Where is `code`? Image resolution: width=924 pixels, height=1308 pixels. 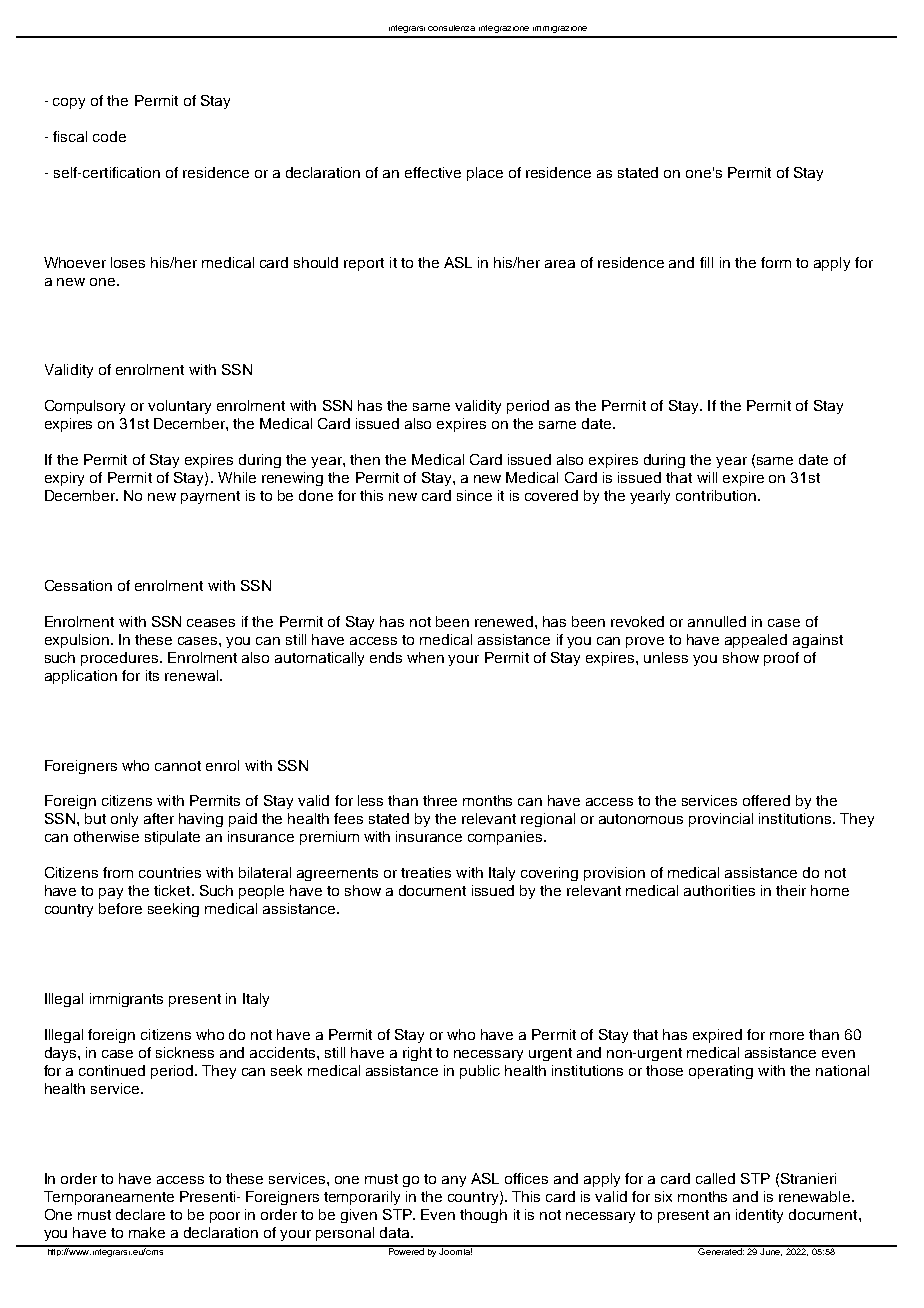 code is located at coordinates (109, 136).
